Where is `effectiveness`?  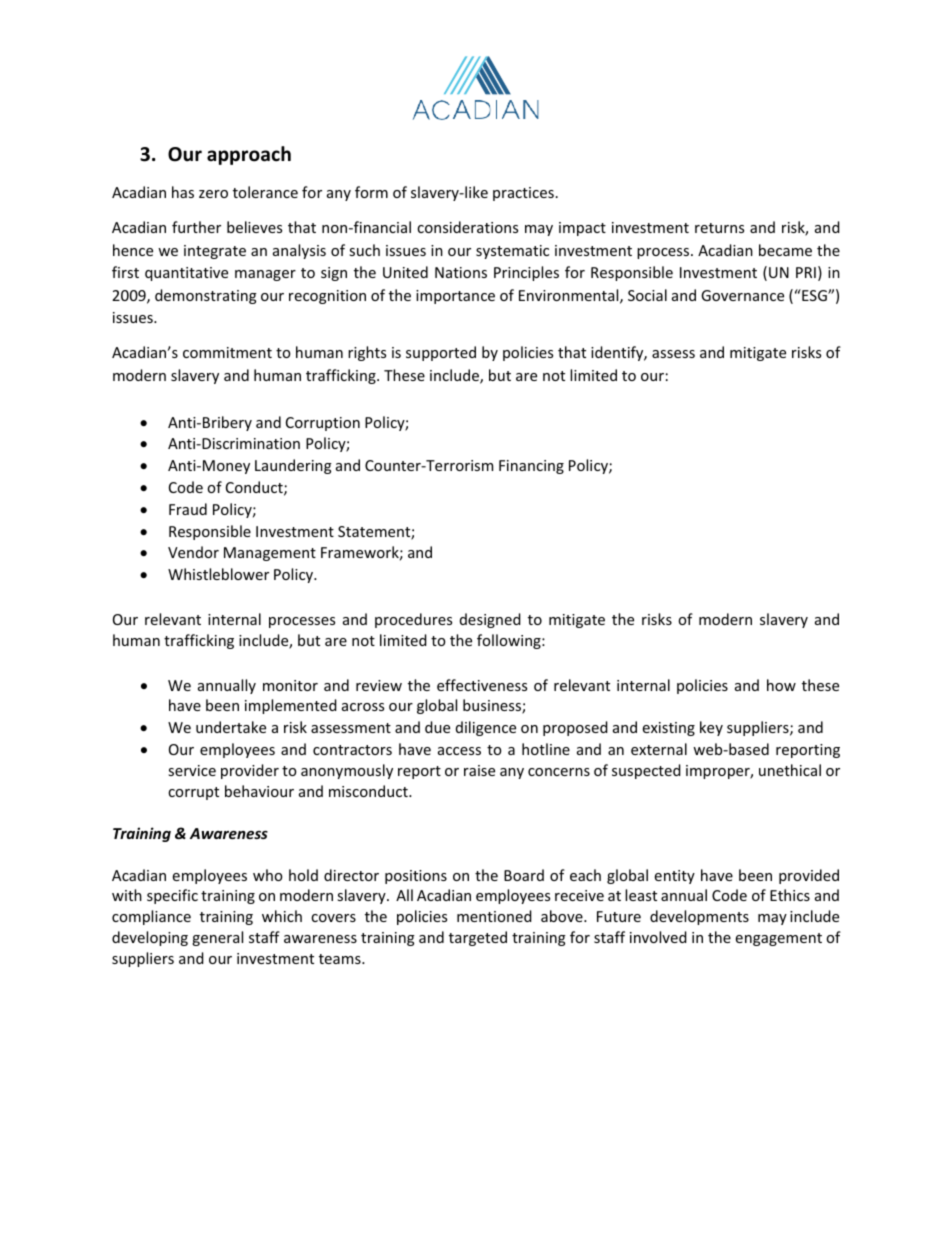
effectiveness is located at coordinates (482, 685).
